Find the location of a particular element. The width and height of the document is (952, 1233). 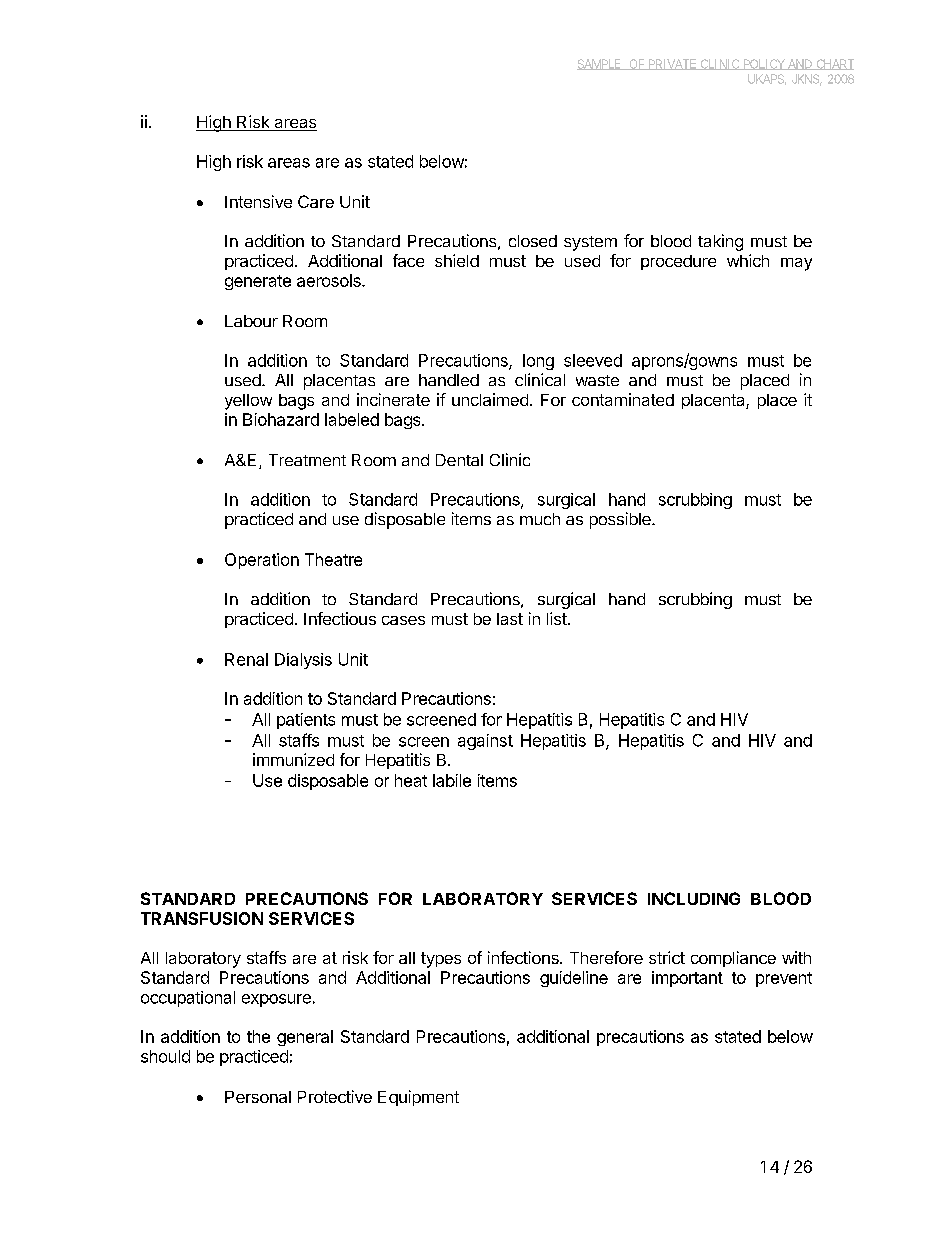

Operation is located at coordinates (262, 561).
